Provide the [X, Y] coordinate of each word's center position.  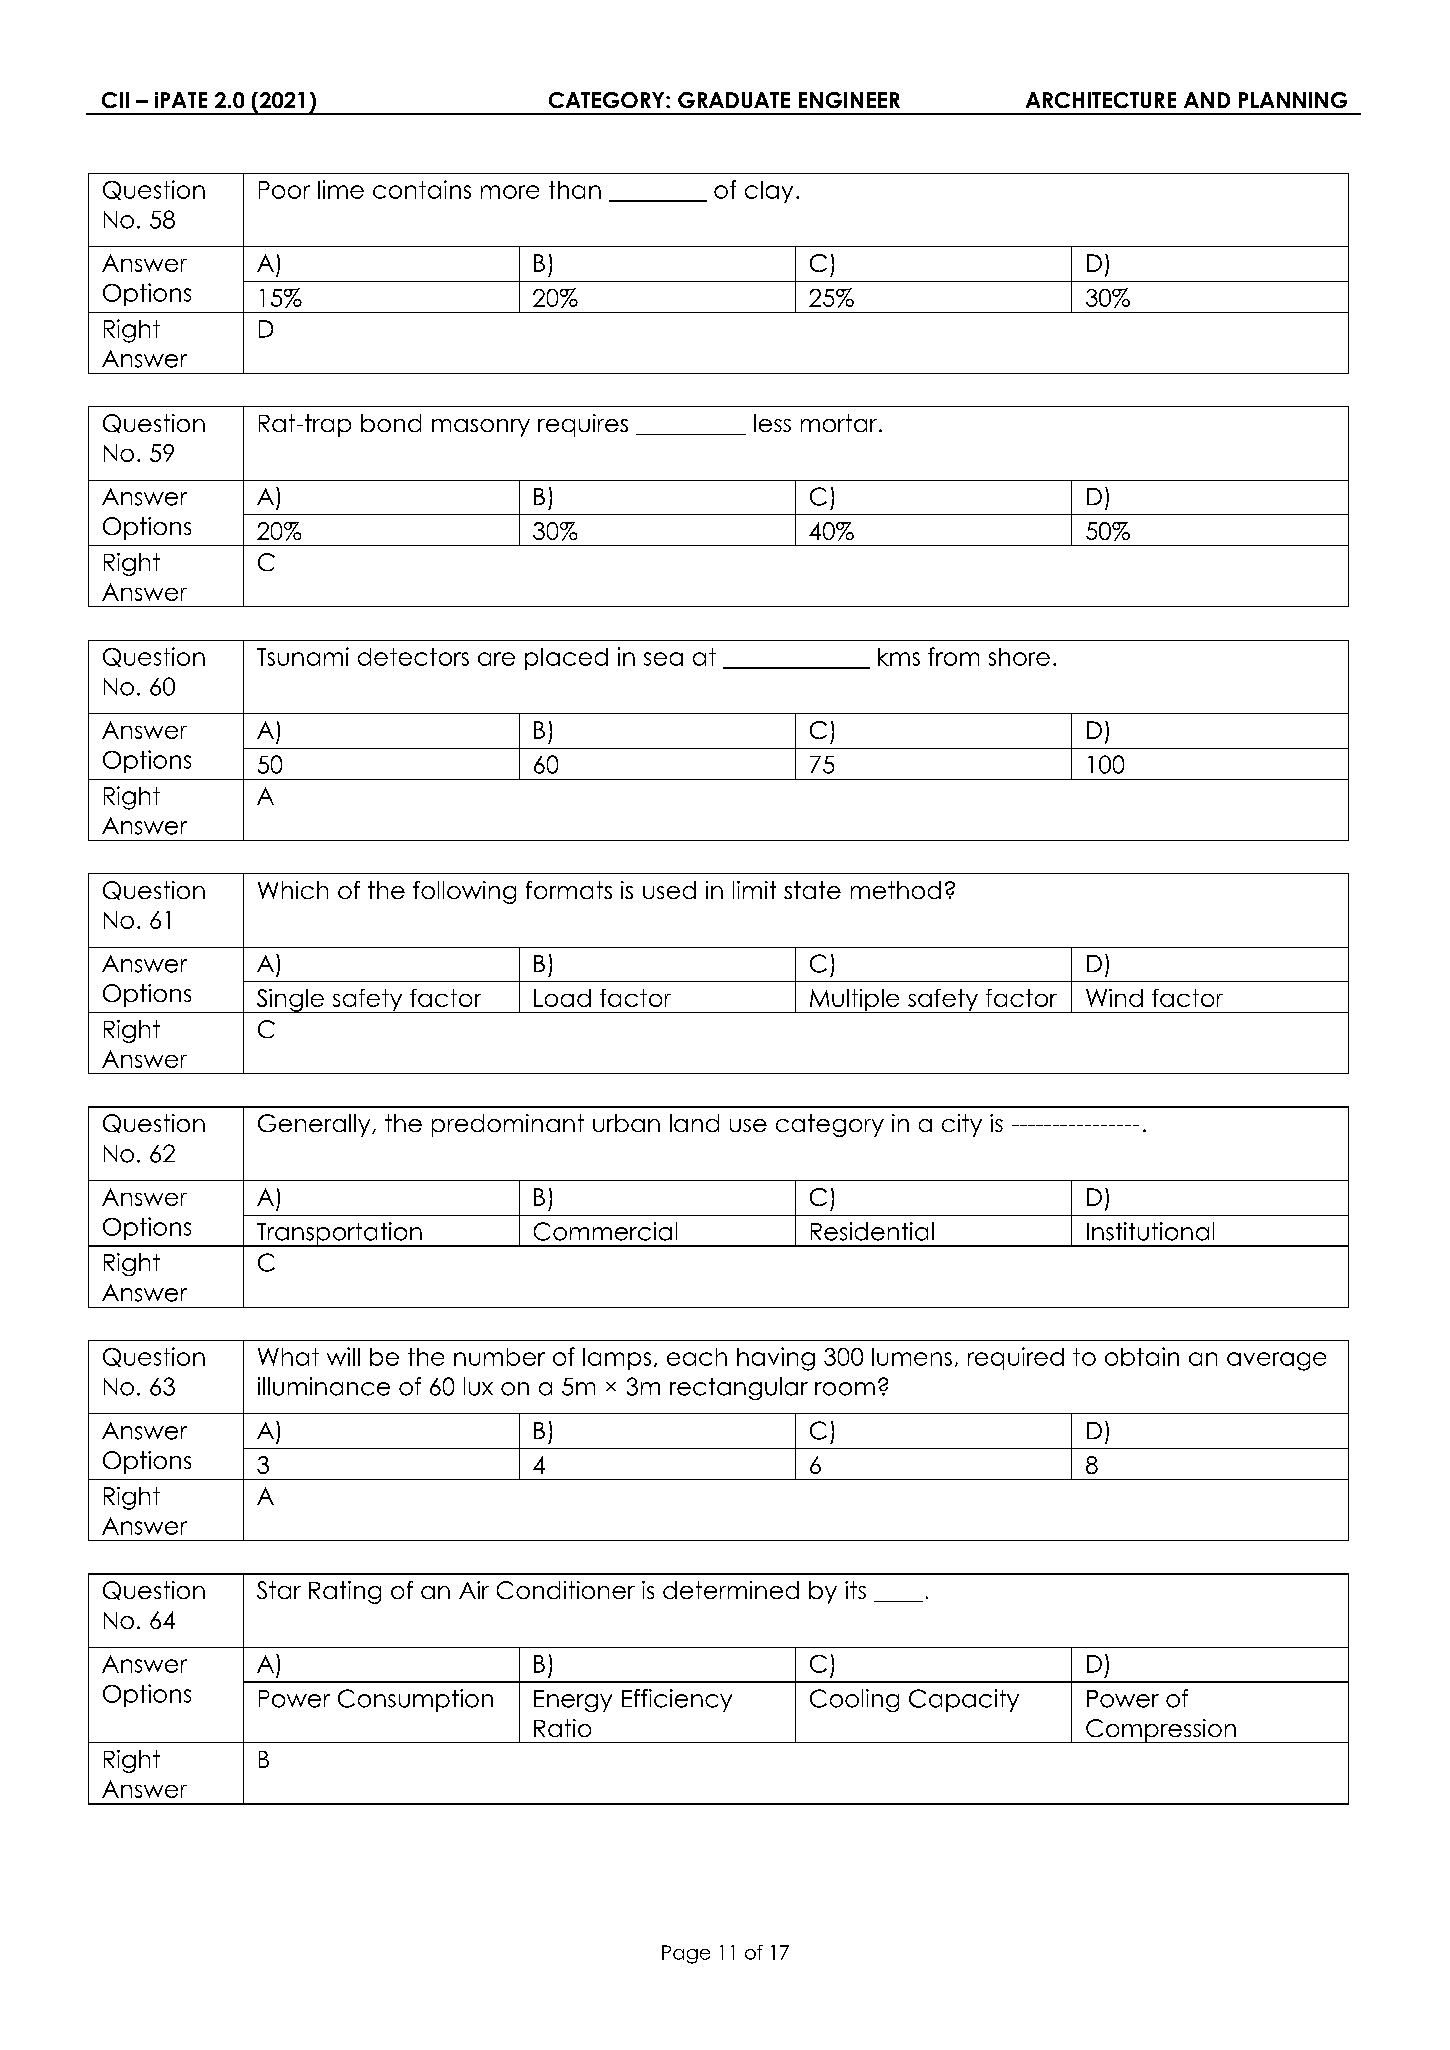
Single [290, 1001]
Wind [1114, 998]
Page [686, 1954]
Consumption [415, 1700]
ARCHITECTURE [1101, 100]
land [694, 1123]
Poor [284, 190]
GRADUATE [734, 100]
